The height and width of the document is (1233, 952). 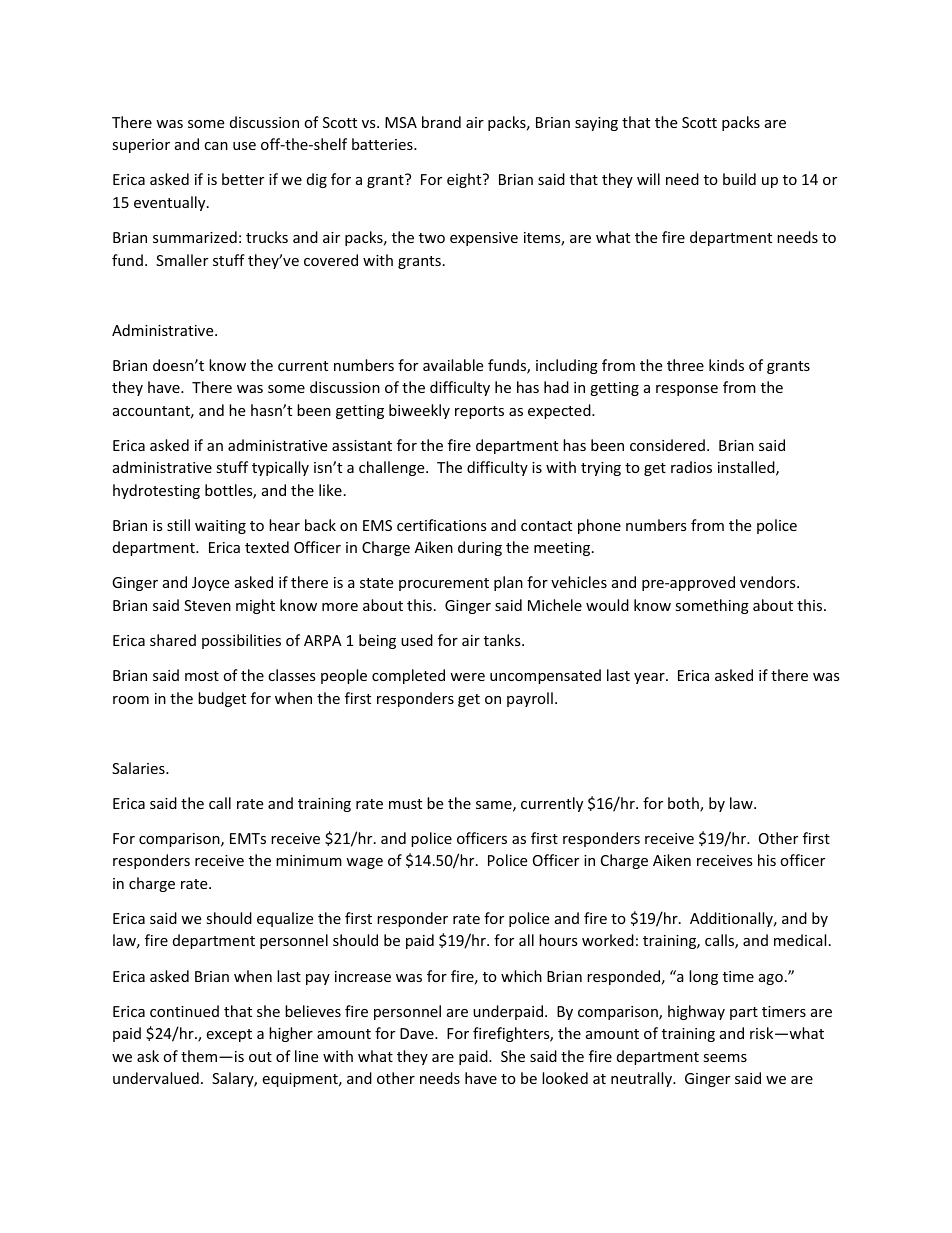 What do you see at coordinates (769, 582) in the document?
I see `vendors` at bounding box center [769, 582].
